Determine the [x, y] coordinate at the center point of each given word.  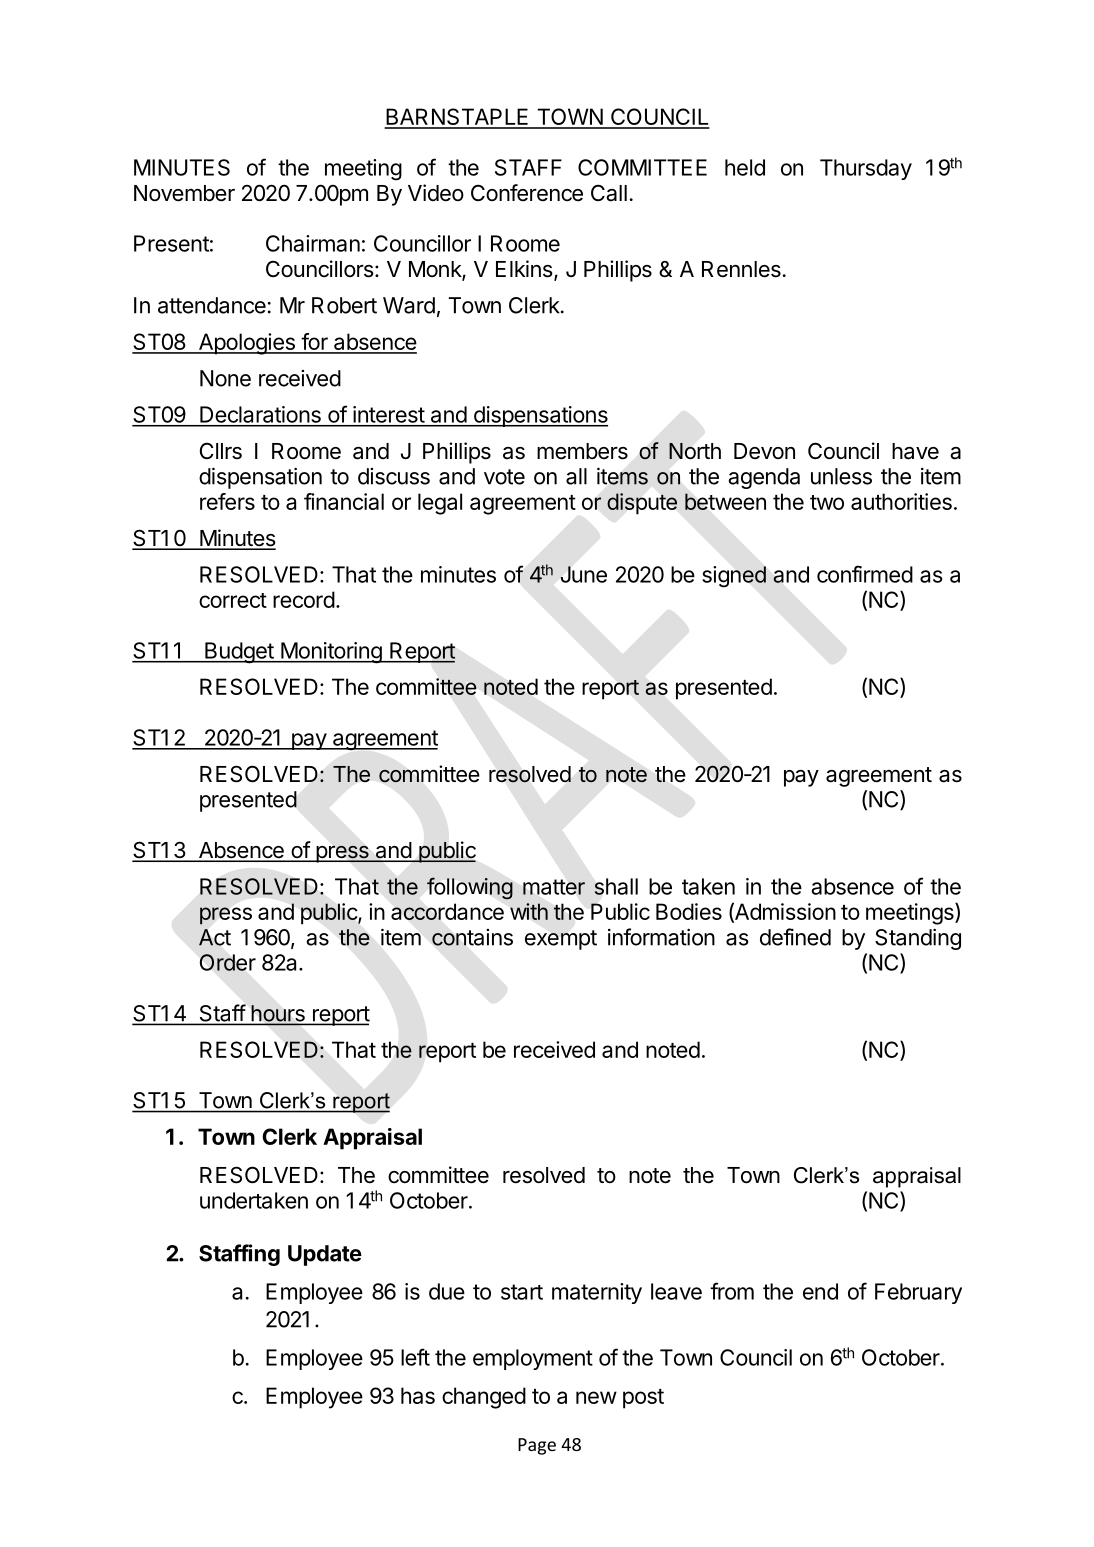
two [827, 502]
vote [504, 477]
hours [278, 1014]
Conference [527, 193]
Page [537, 1446]
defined [795, 937]
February [918, 1293]
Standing [918, 939]
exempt [561, 940]
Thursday [866, 169]
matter [554, 887]
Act [215, 937]
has [418, 1395]
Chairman [313, 243]
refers [227, 501]
